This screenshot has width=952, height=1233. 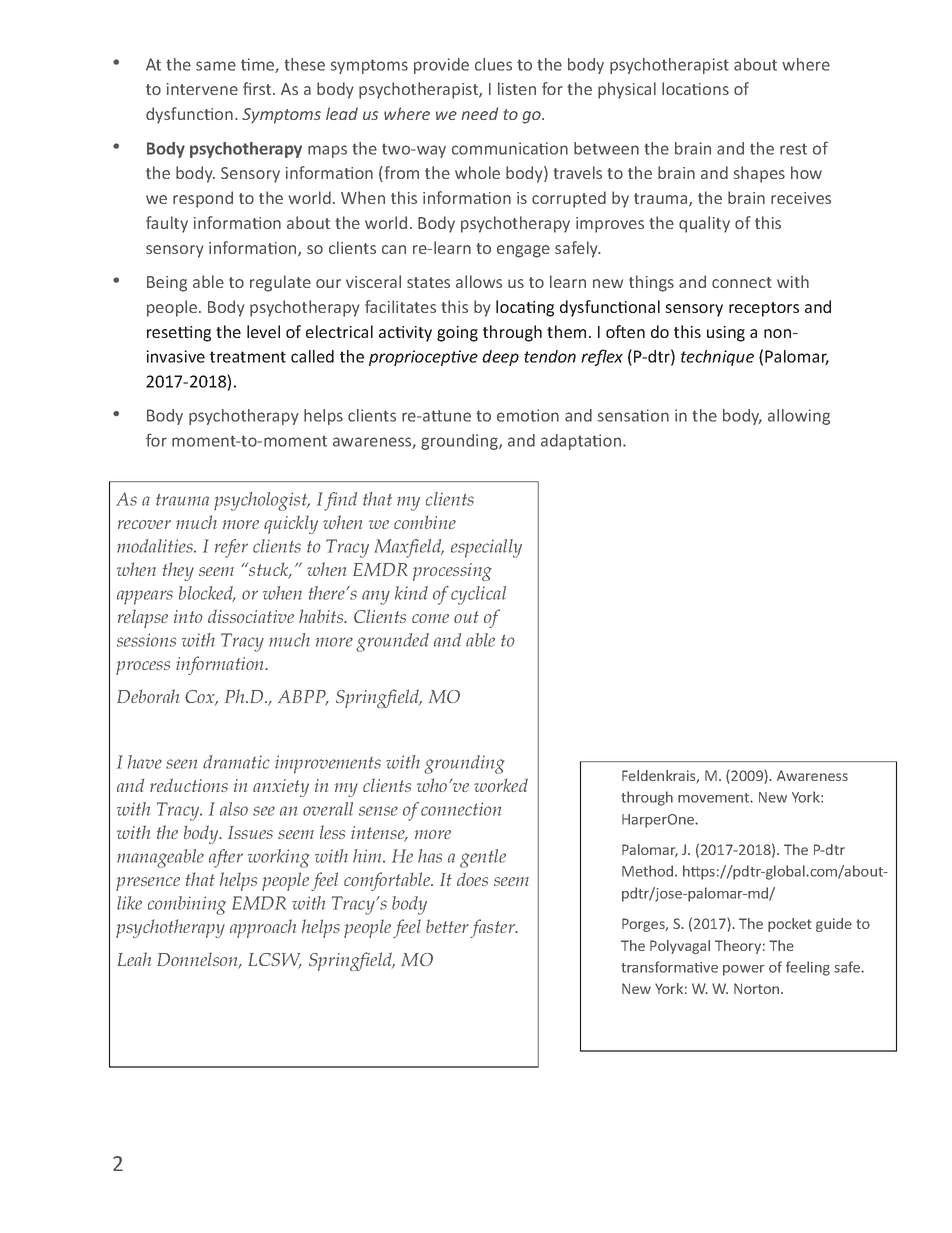 What do you see at coordinates (744, 970) in the screenshot?
I see `power` at bounding box center [744, 970].
